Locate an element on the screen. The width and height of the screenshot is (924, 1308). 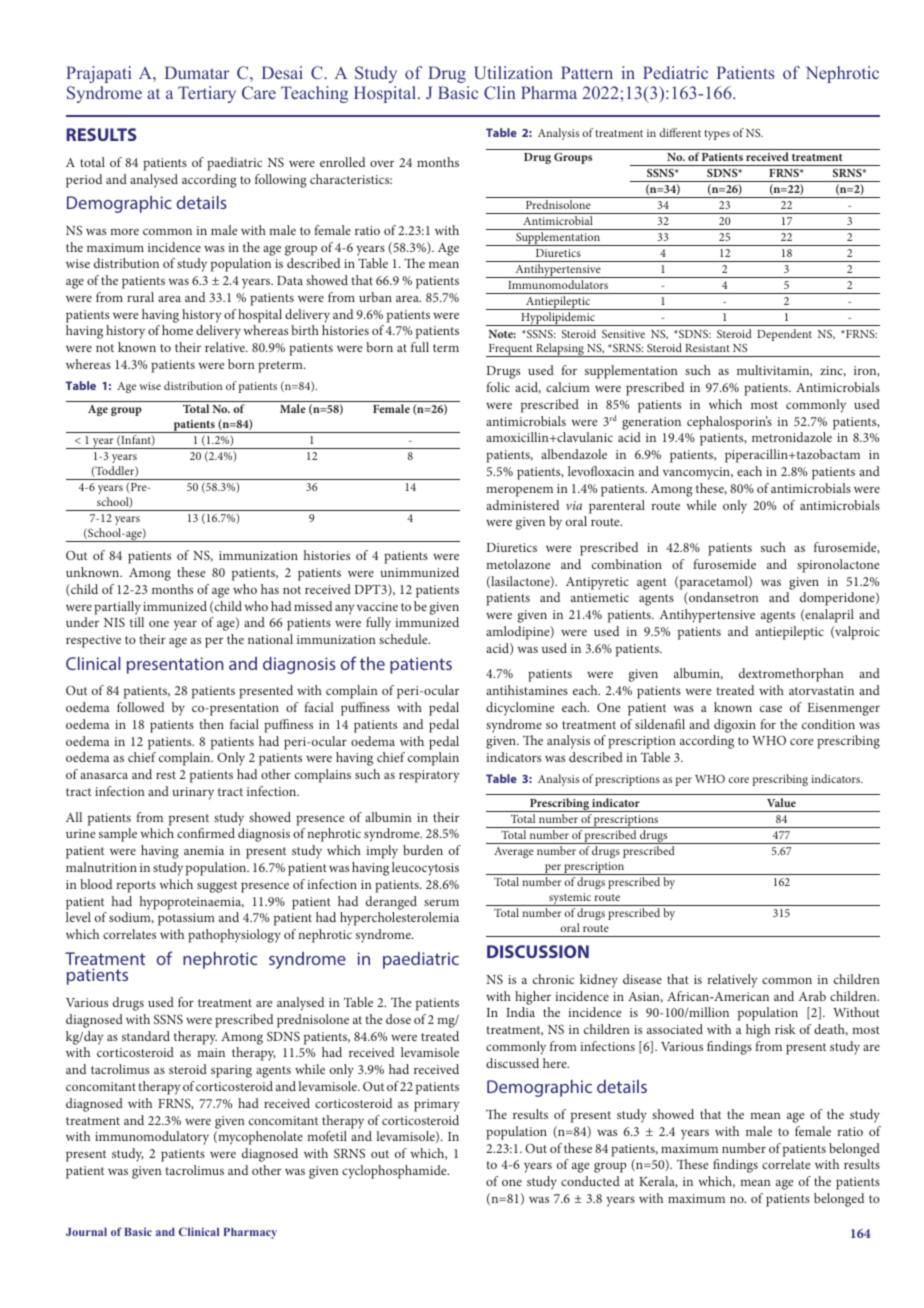
dextromethorphan is located at coordinates (791, 675).
